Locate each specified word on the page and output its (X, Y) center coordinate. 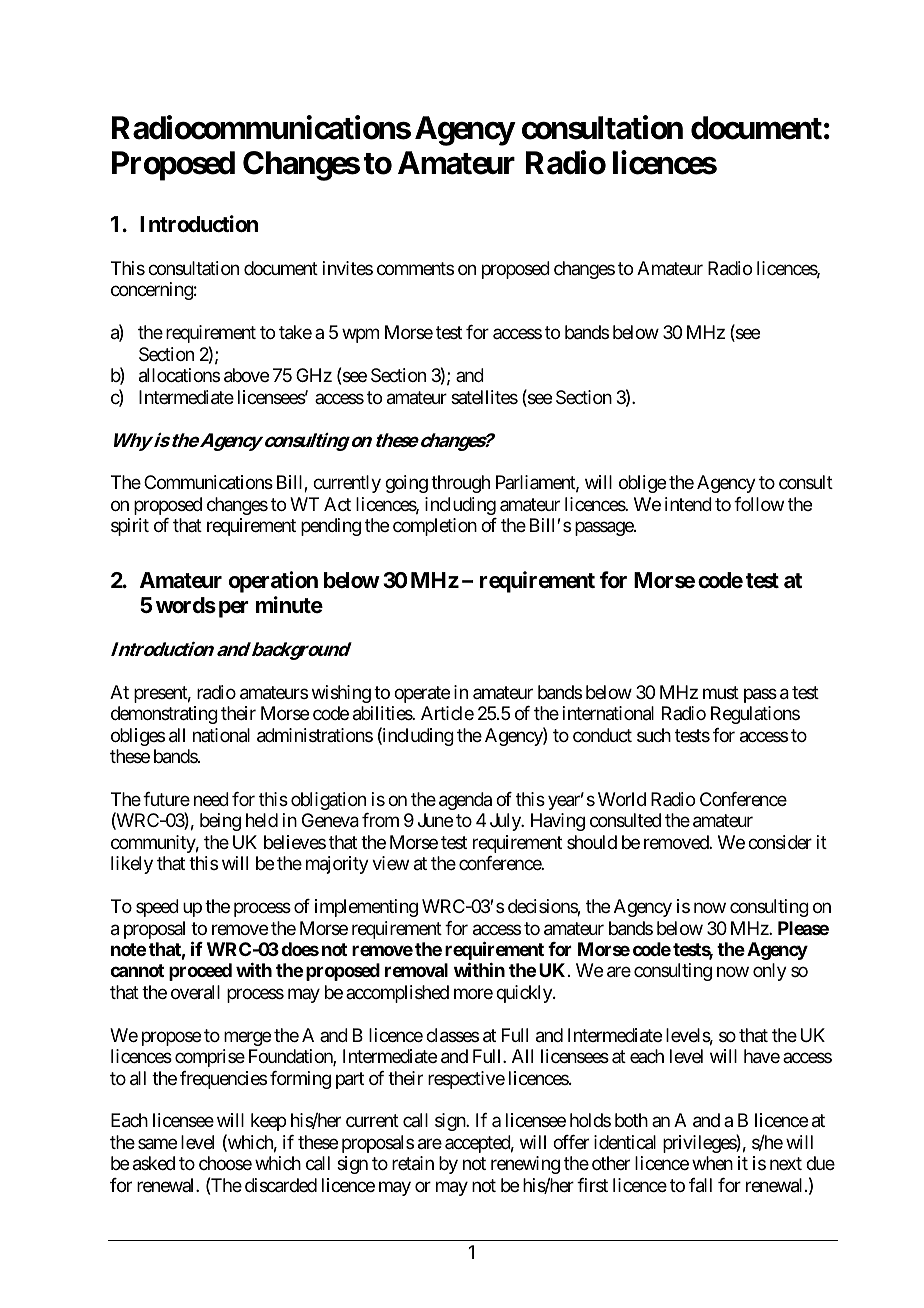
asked (154, 1163)
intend (688, 504)
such (654, 735)
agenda (465, 801)
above (246, 375)
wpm (360, 336)
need (211, 799)
